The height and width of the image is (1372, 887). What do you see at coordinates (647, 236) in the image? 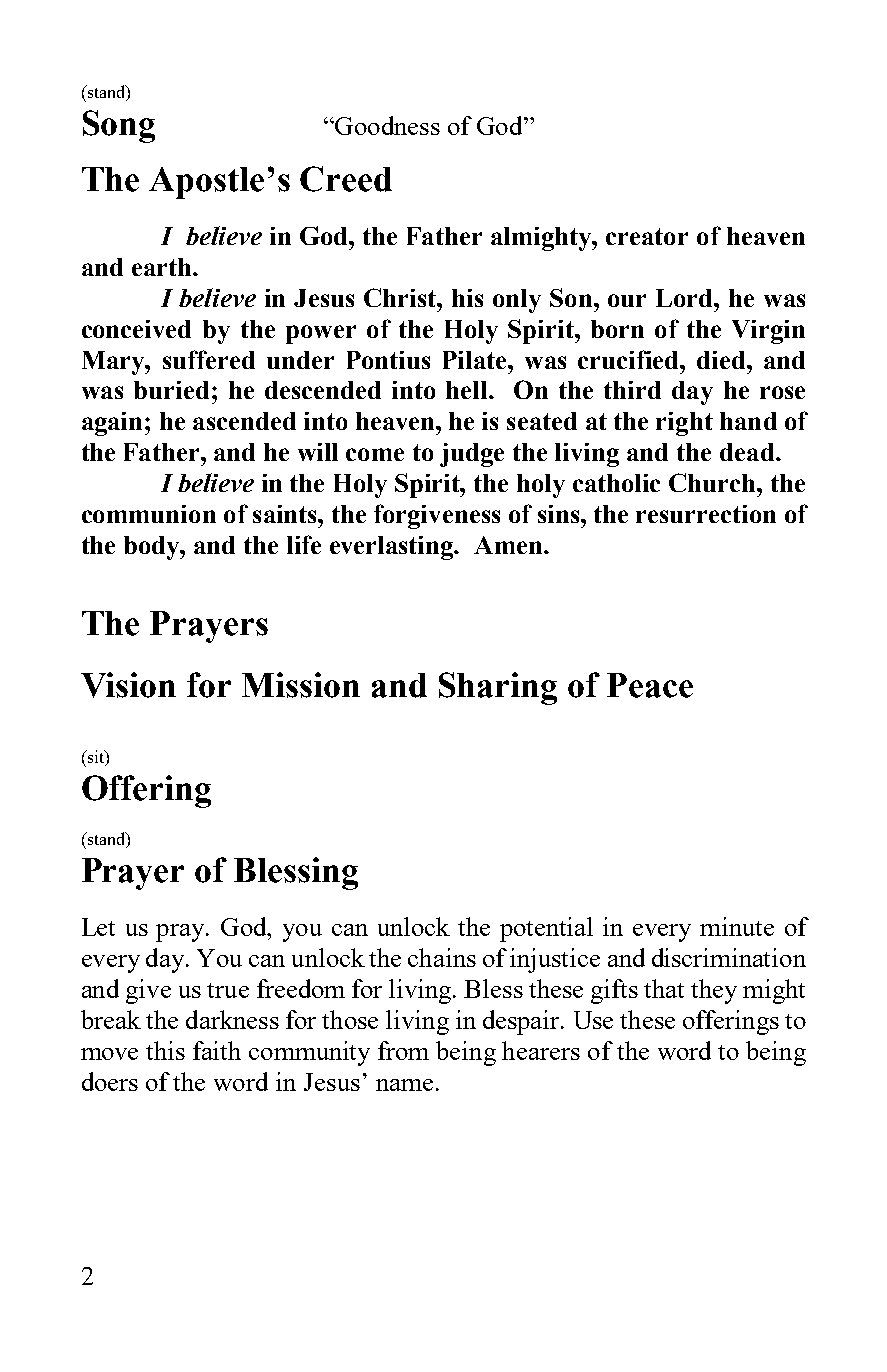
I see `creator` at bounding box center [647, 236].
